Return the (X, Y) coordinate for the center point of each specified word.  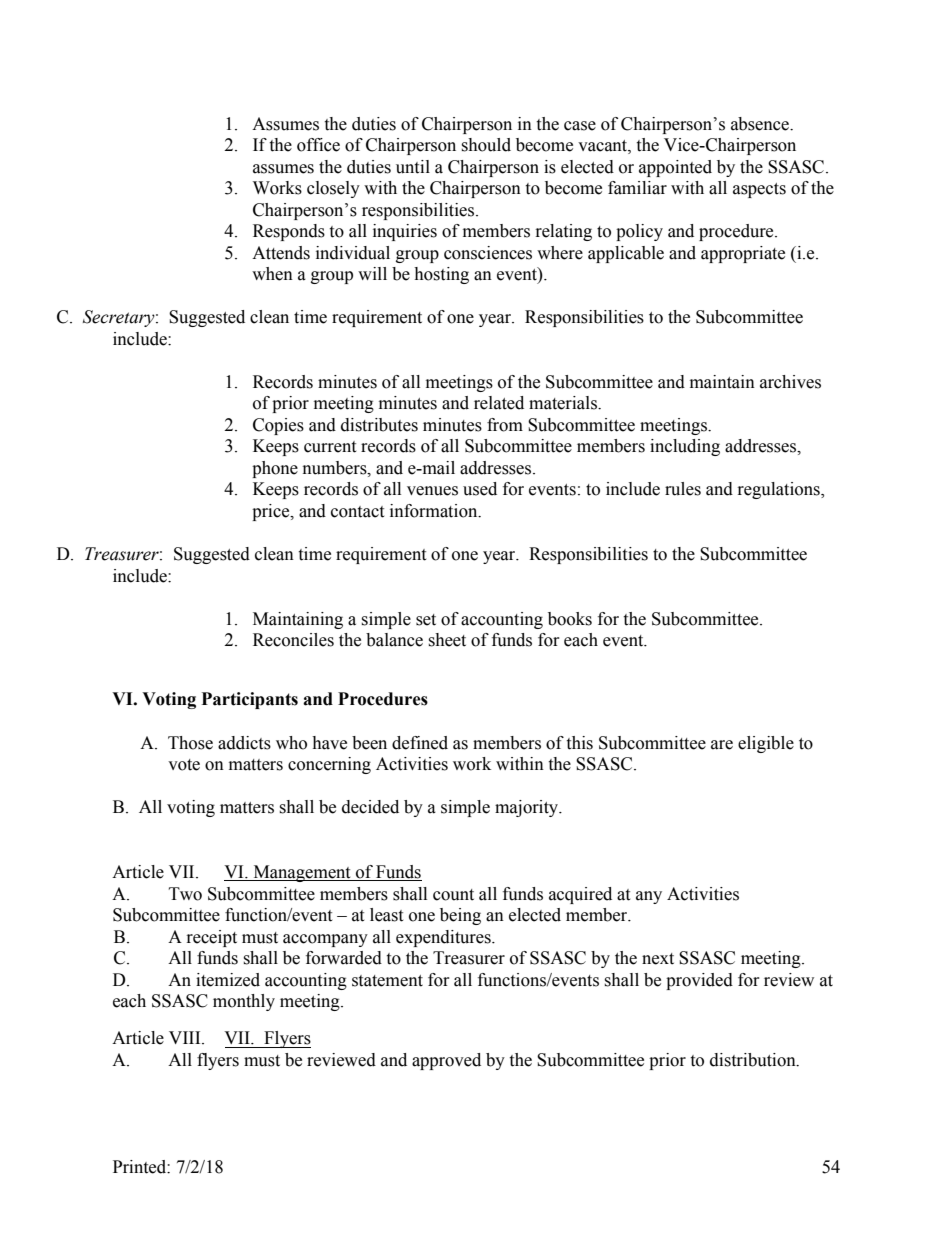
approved (446, 1061)
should (486, 145)
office (318, 145)
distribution (754, 1060)
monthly (244, 1002)
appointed (675, 168)
